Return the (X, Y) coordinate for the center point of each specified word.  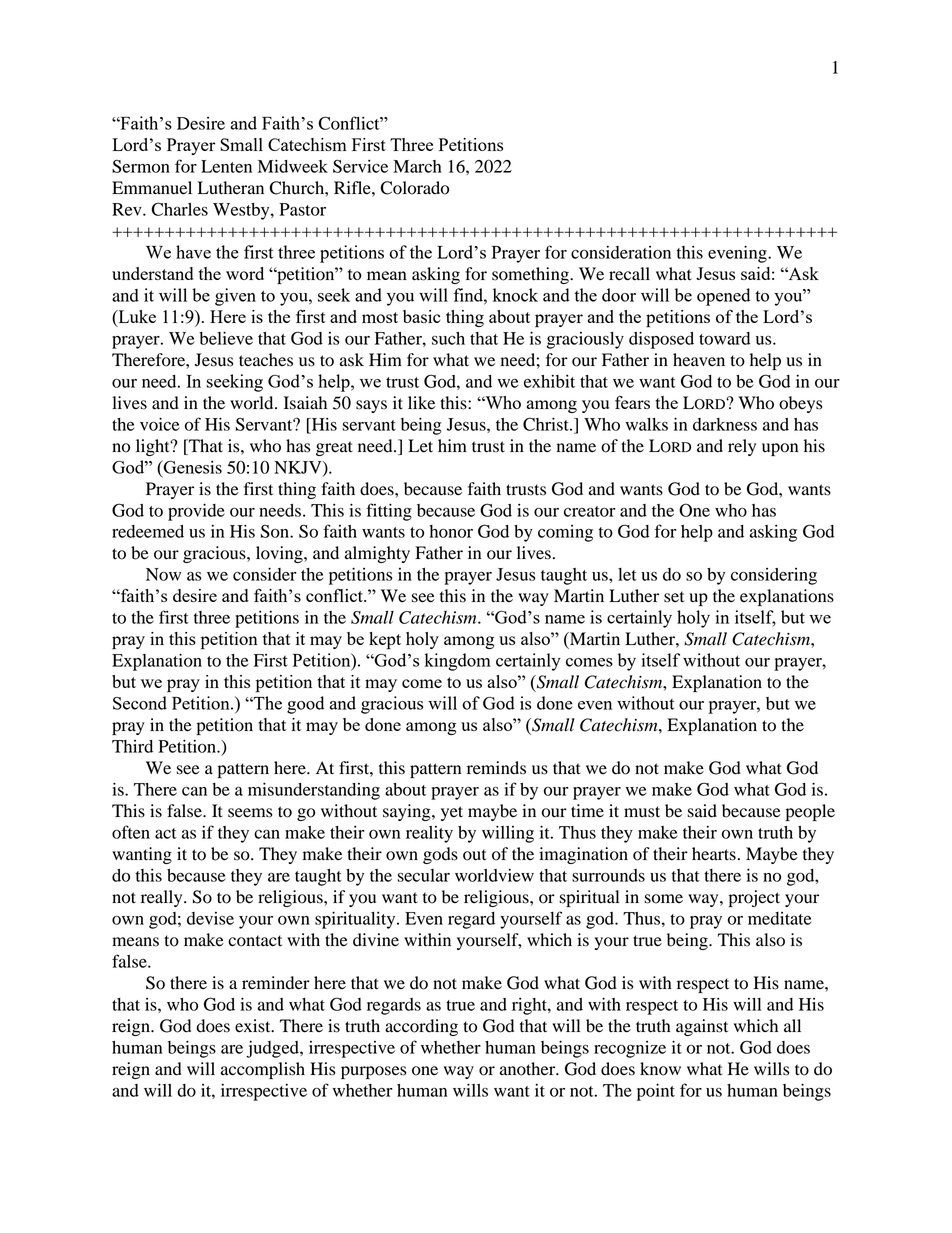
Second (140, 703)
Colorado (414, 188)
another (529, 1069)
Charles (179, 209)
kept (385, 641)
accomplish (263, 1070)
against (702, 1027)
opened (723, 297)
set (674, 597)
